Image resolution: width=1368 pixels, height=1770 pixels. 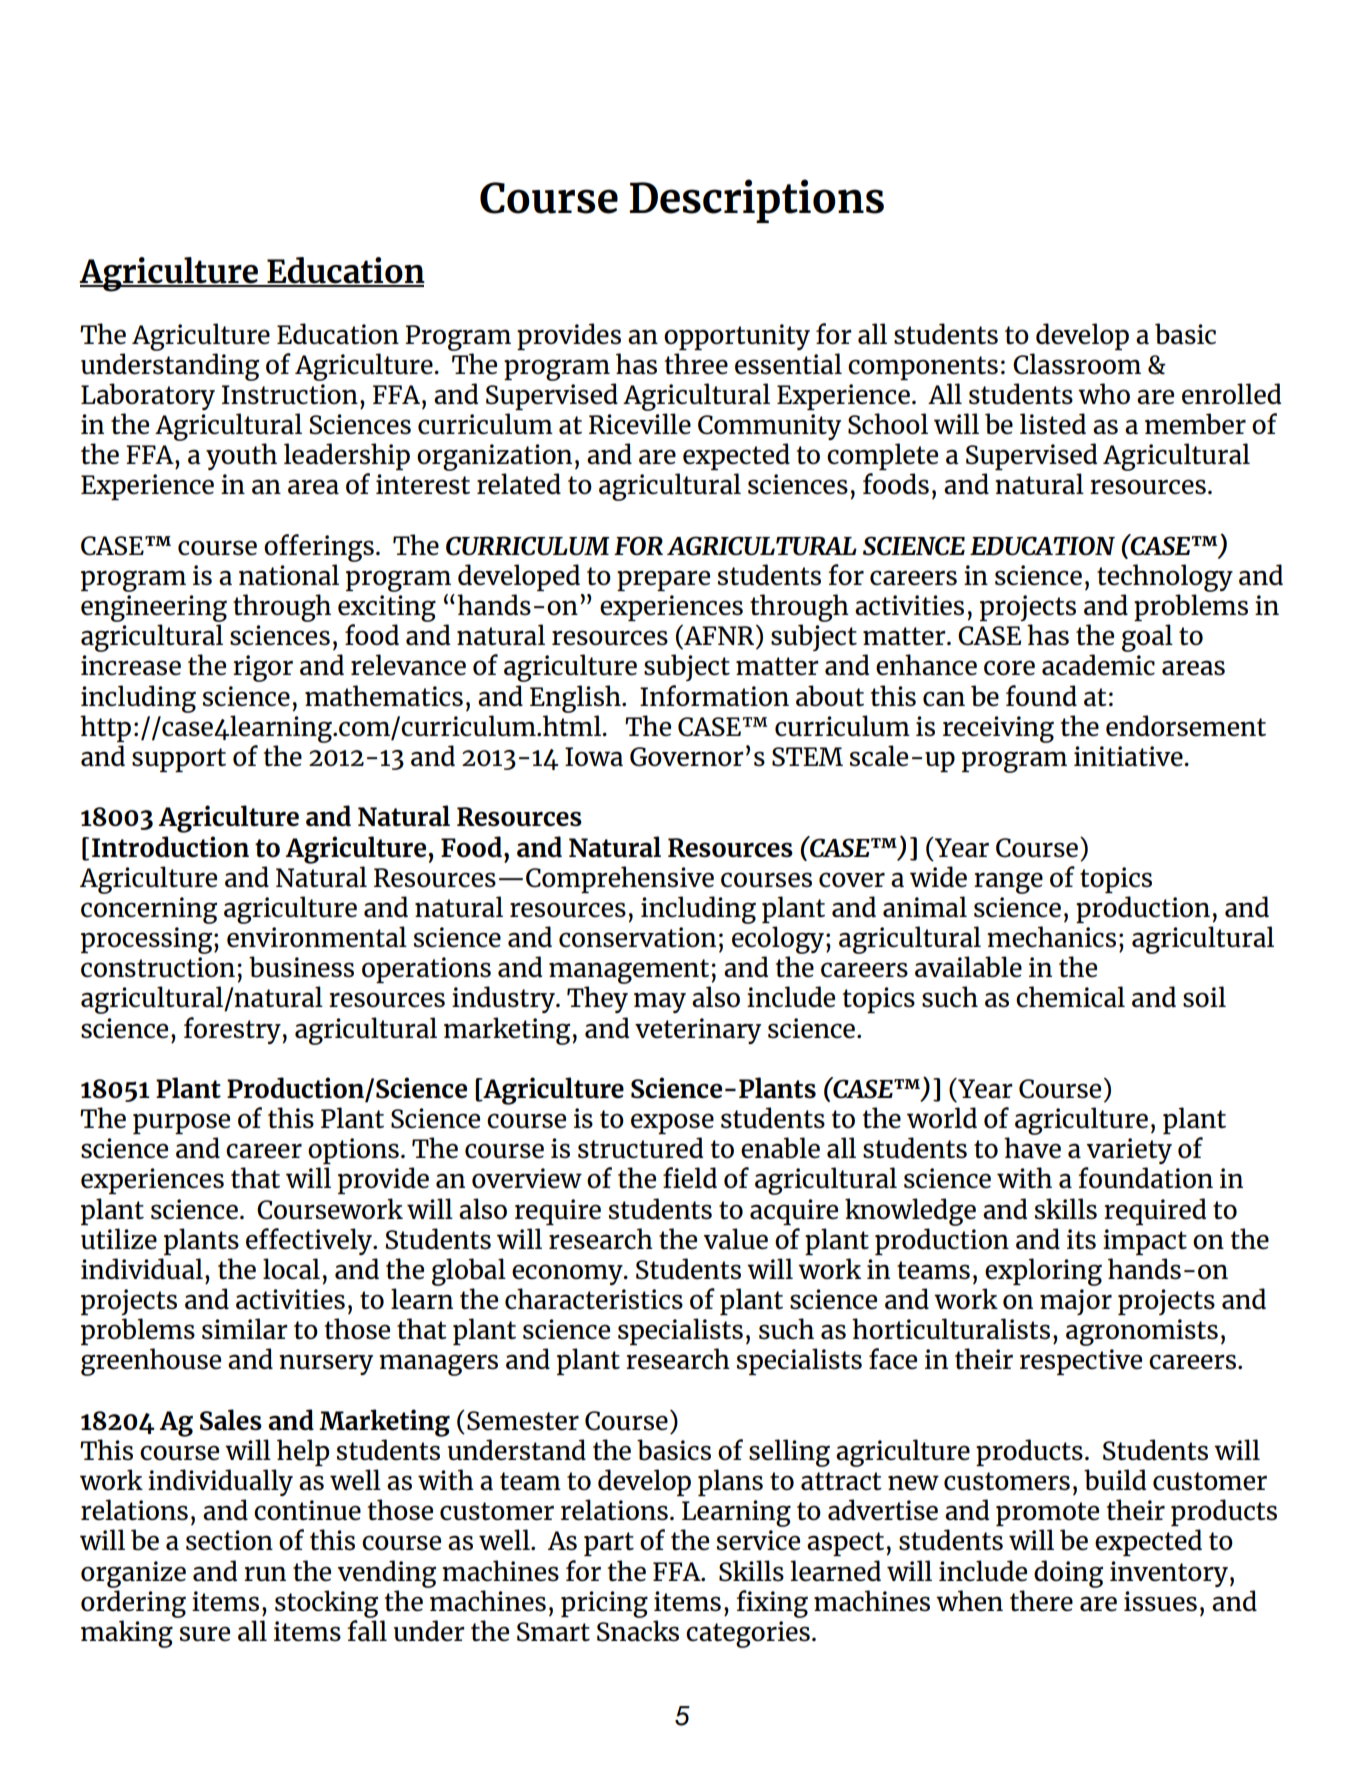 I want to click on Descriptions, so click(x=756, y=201).
